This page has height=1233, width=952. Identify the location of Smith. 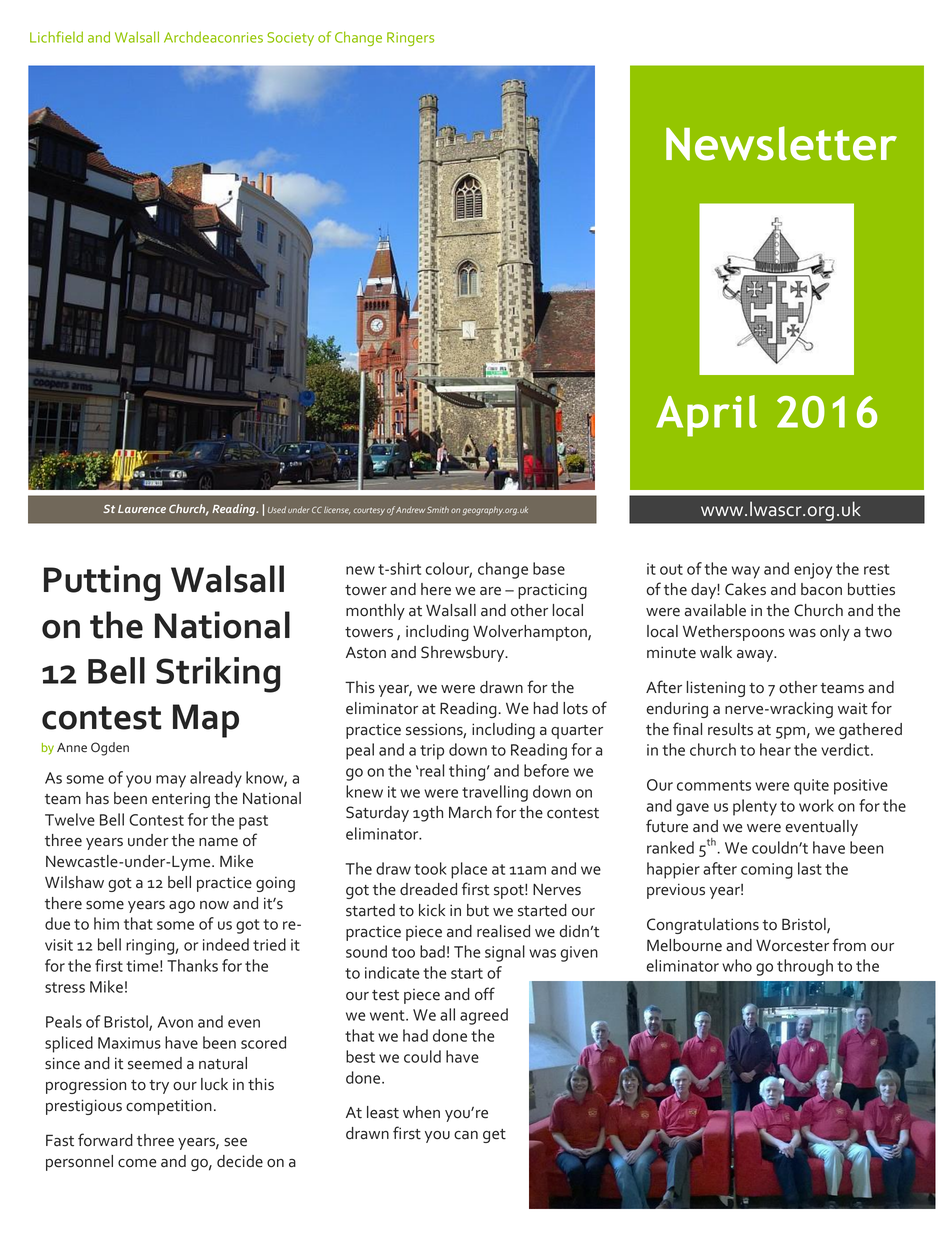
(438, 509).
